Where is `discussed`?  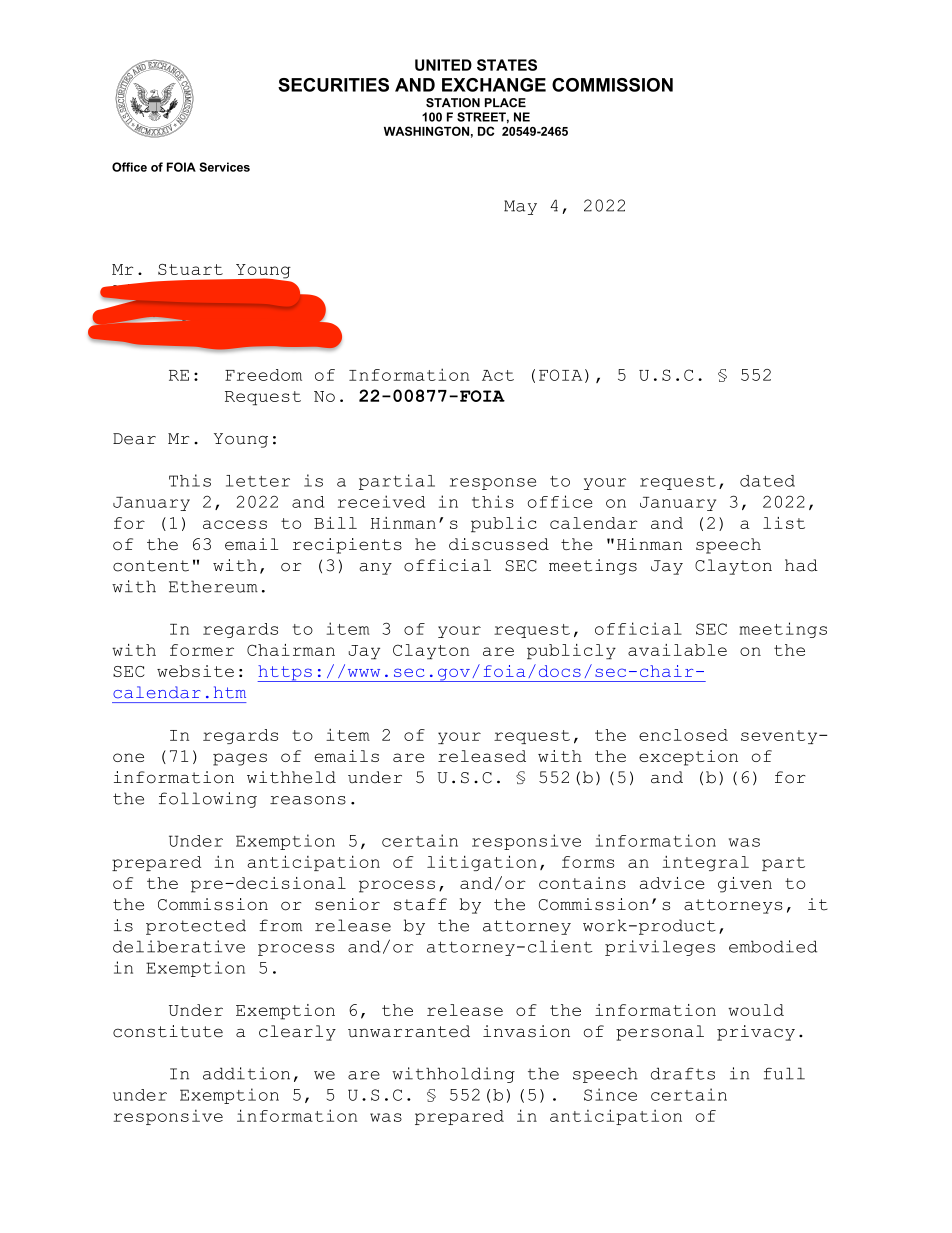 discussed is located at coordinates (499, 544).
